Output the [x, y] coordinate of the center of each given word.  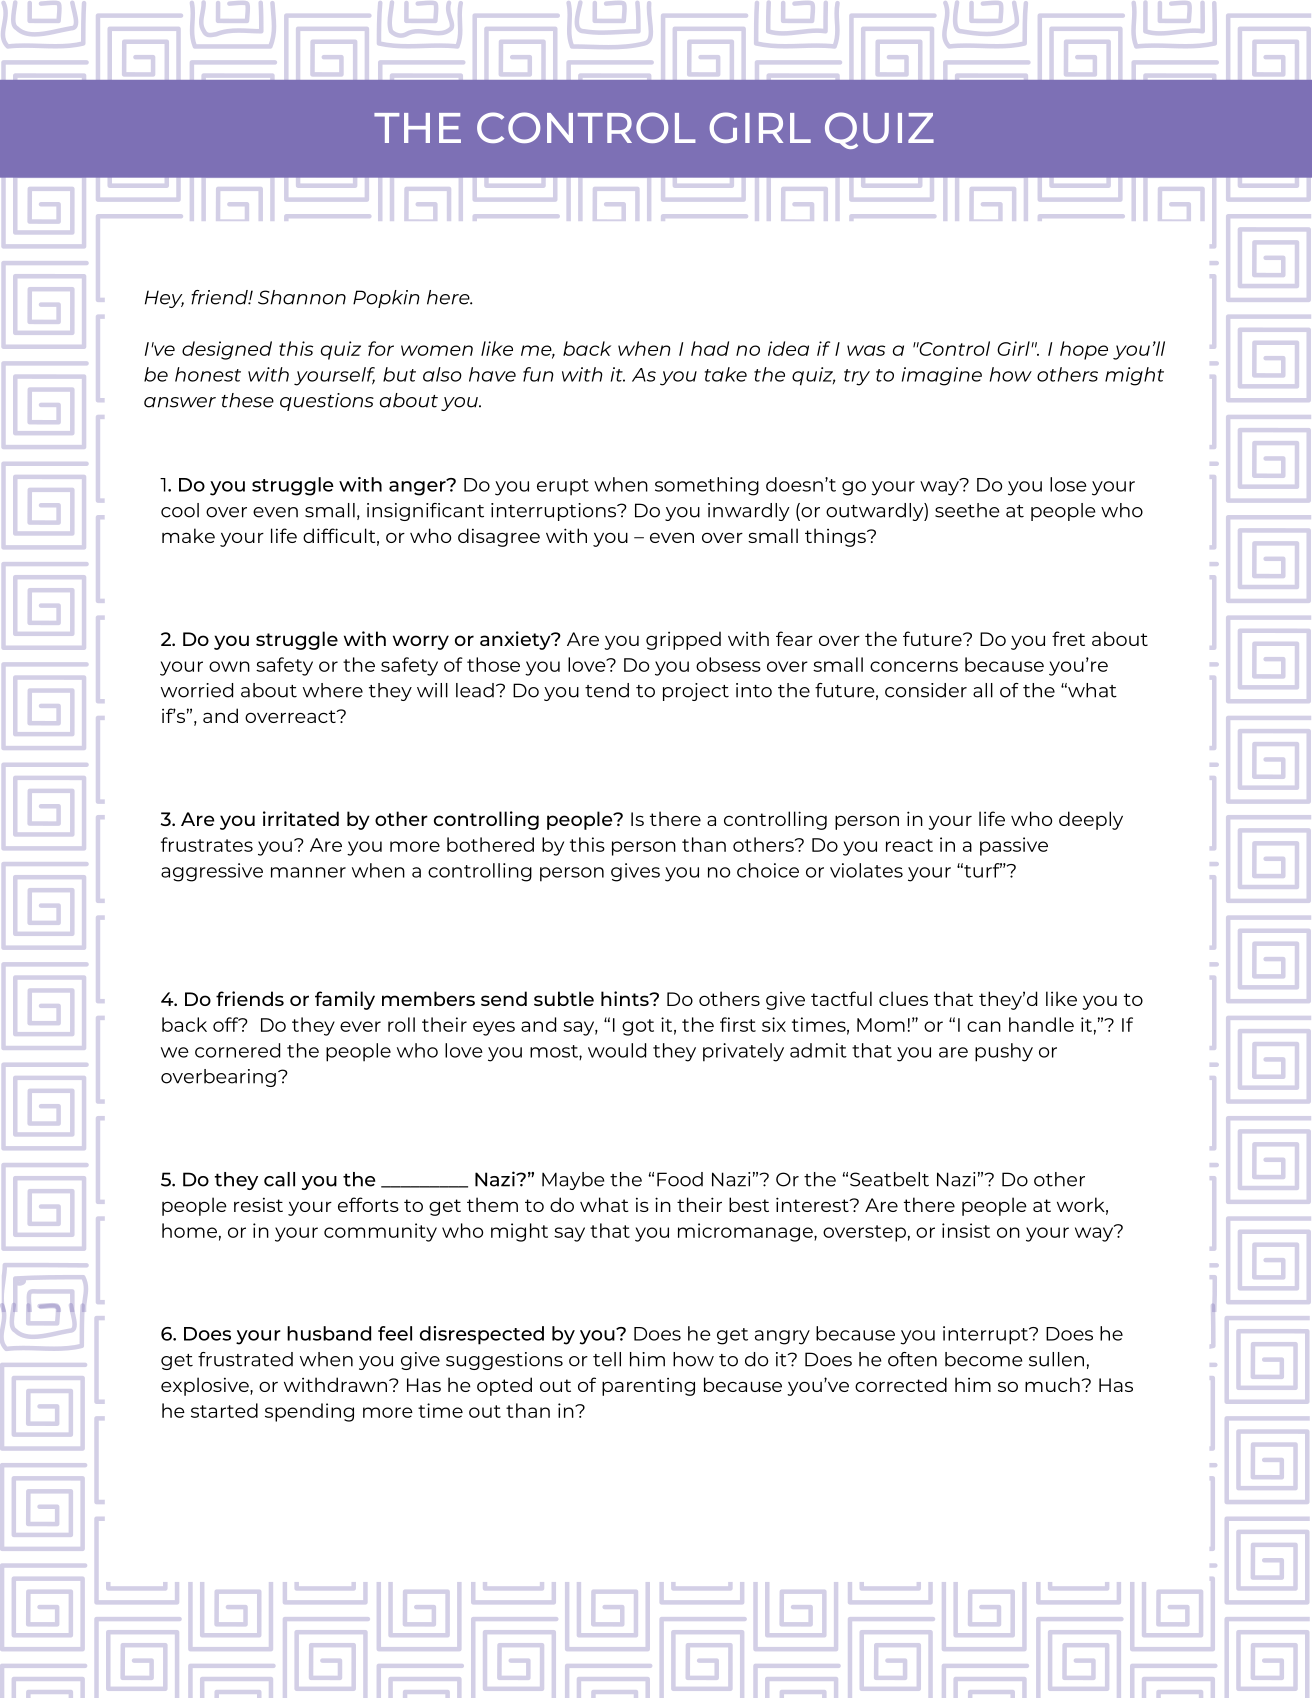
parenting [648, 1387]
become [983, 1359]
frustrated [245, 1359]
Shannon [302, 297]
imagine [942, 376]
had [710, 348]
